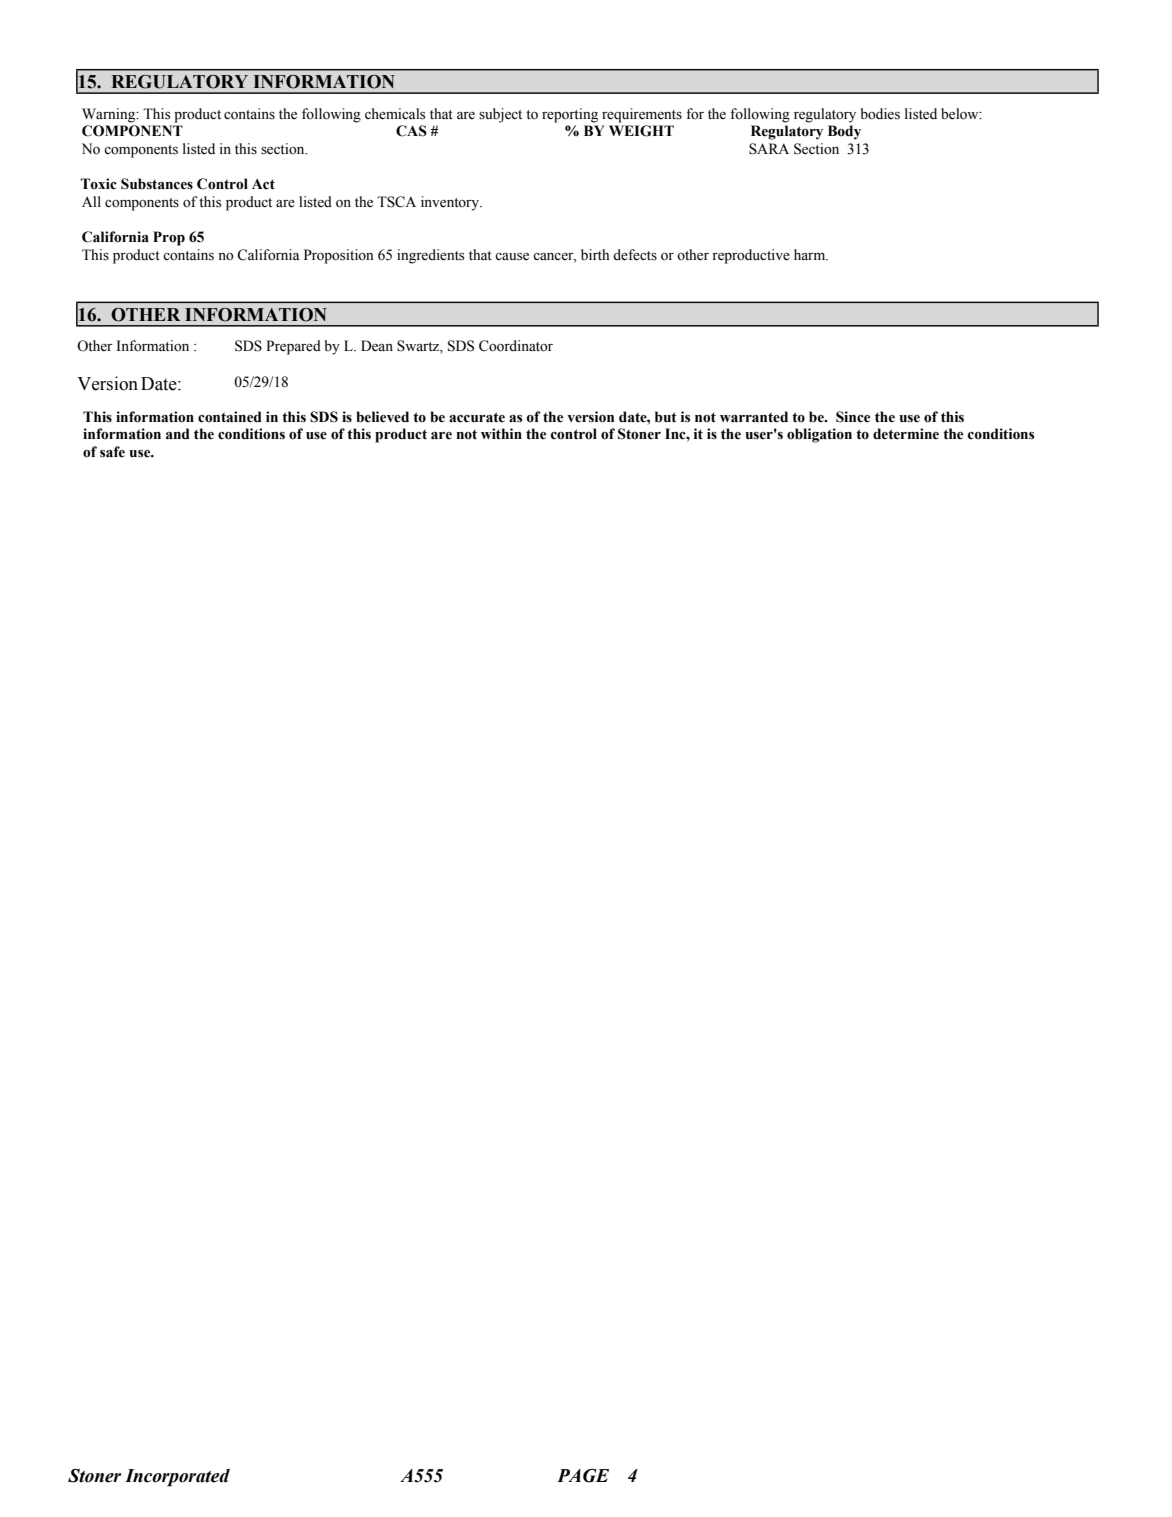 The width and height of the image is (1172, 1517). I want to click on Since, so click(853, 417).
